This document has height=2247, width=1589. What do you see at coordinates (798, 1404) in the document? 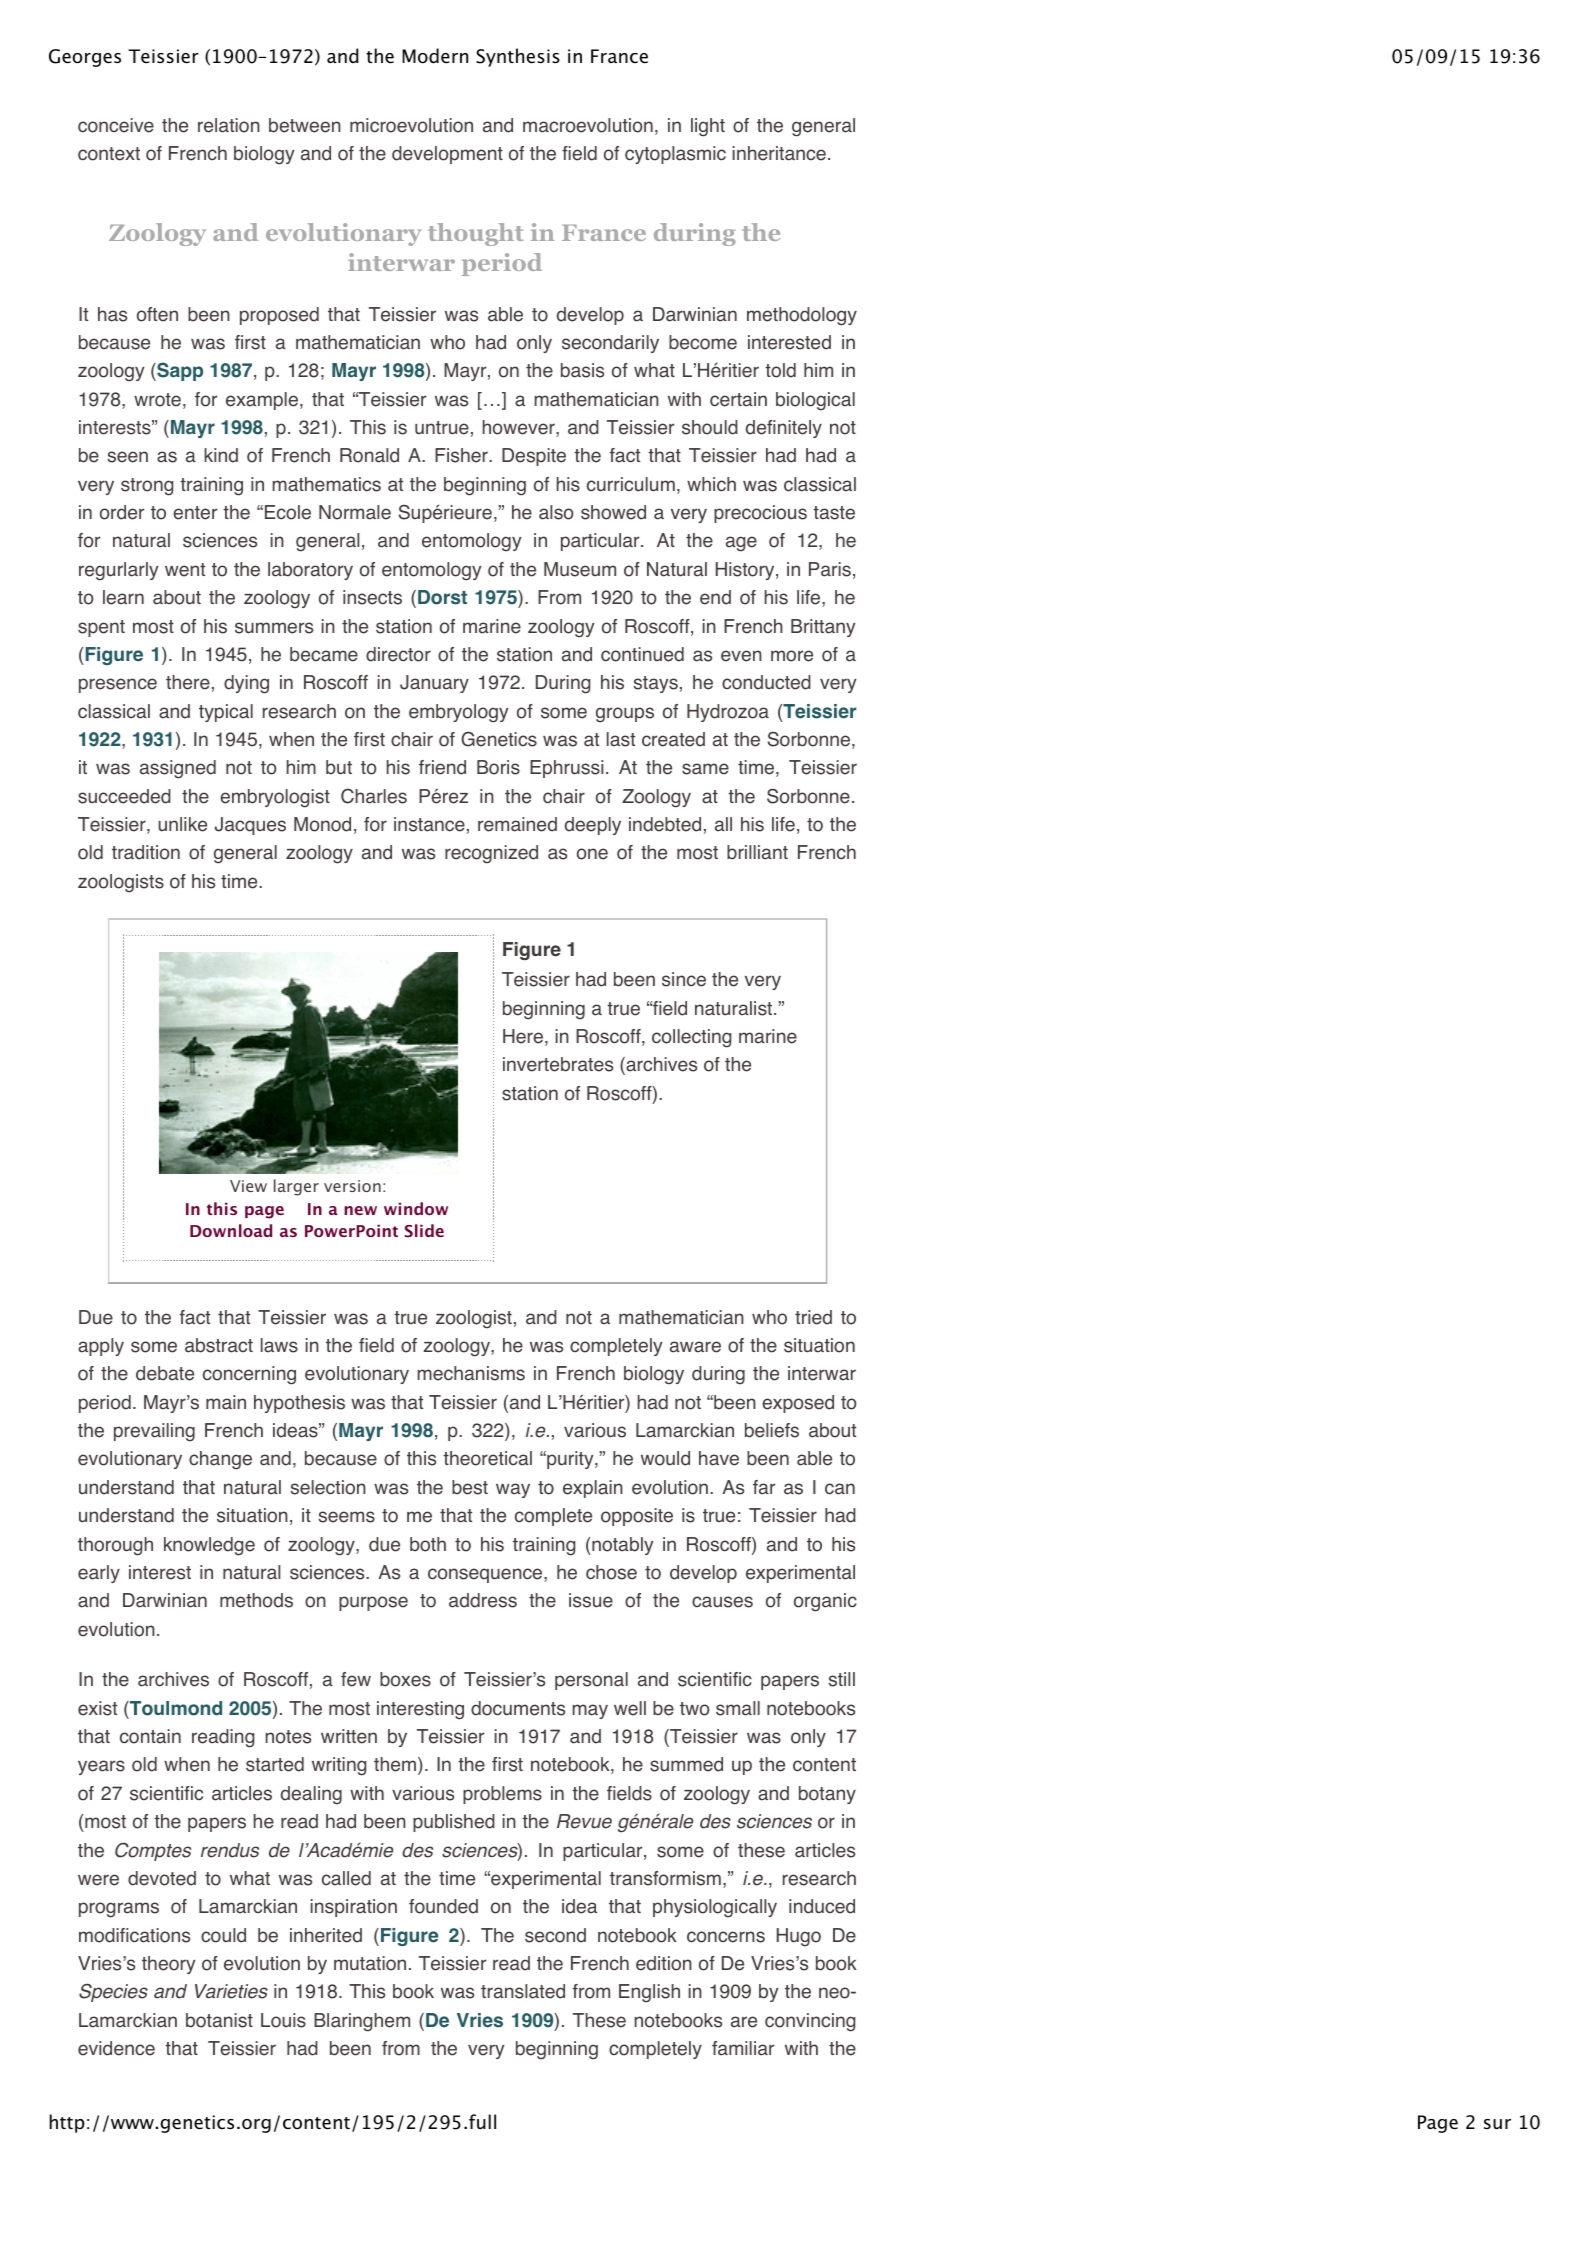
I see `exposed` at bounding box center [798, 1404].
